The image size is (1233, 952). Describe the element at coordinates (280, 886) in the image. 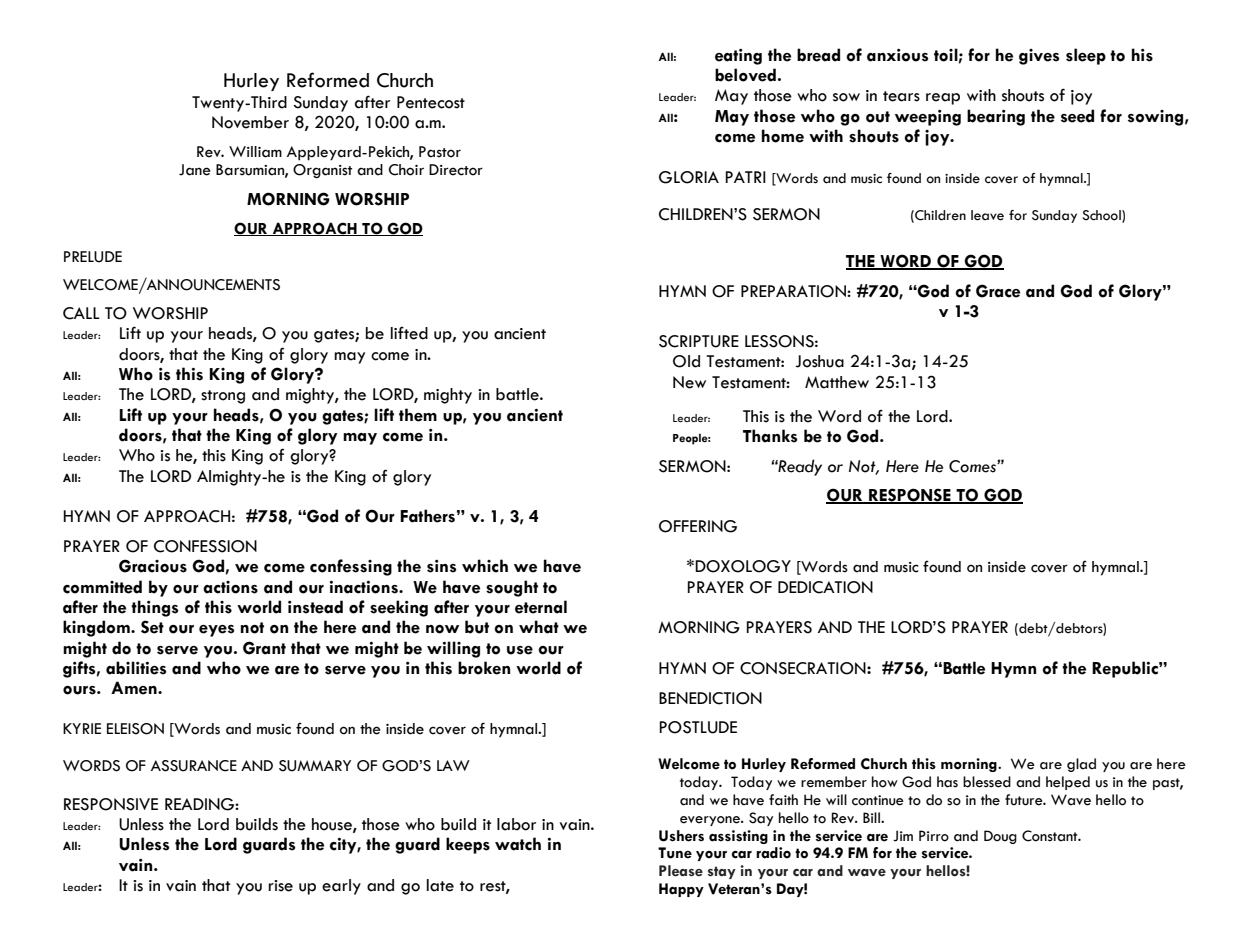

I see `rise` at that location.
